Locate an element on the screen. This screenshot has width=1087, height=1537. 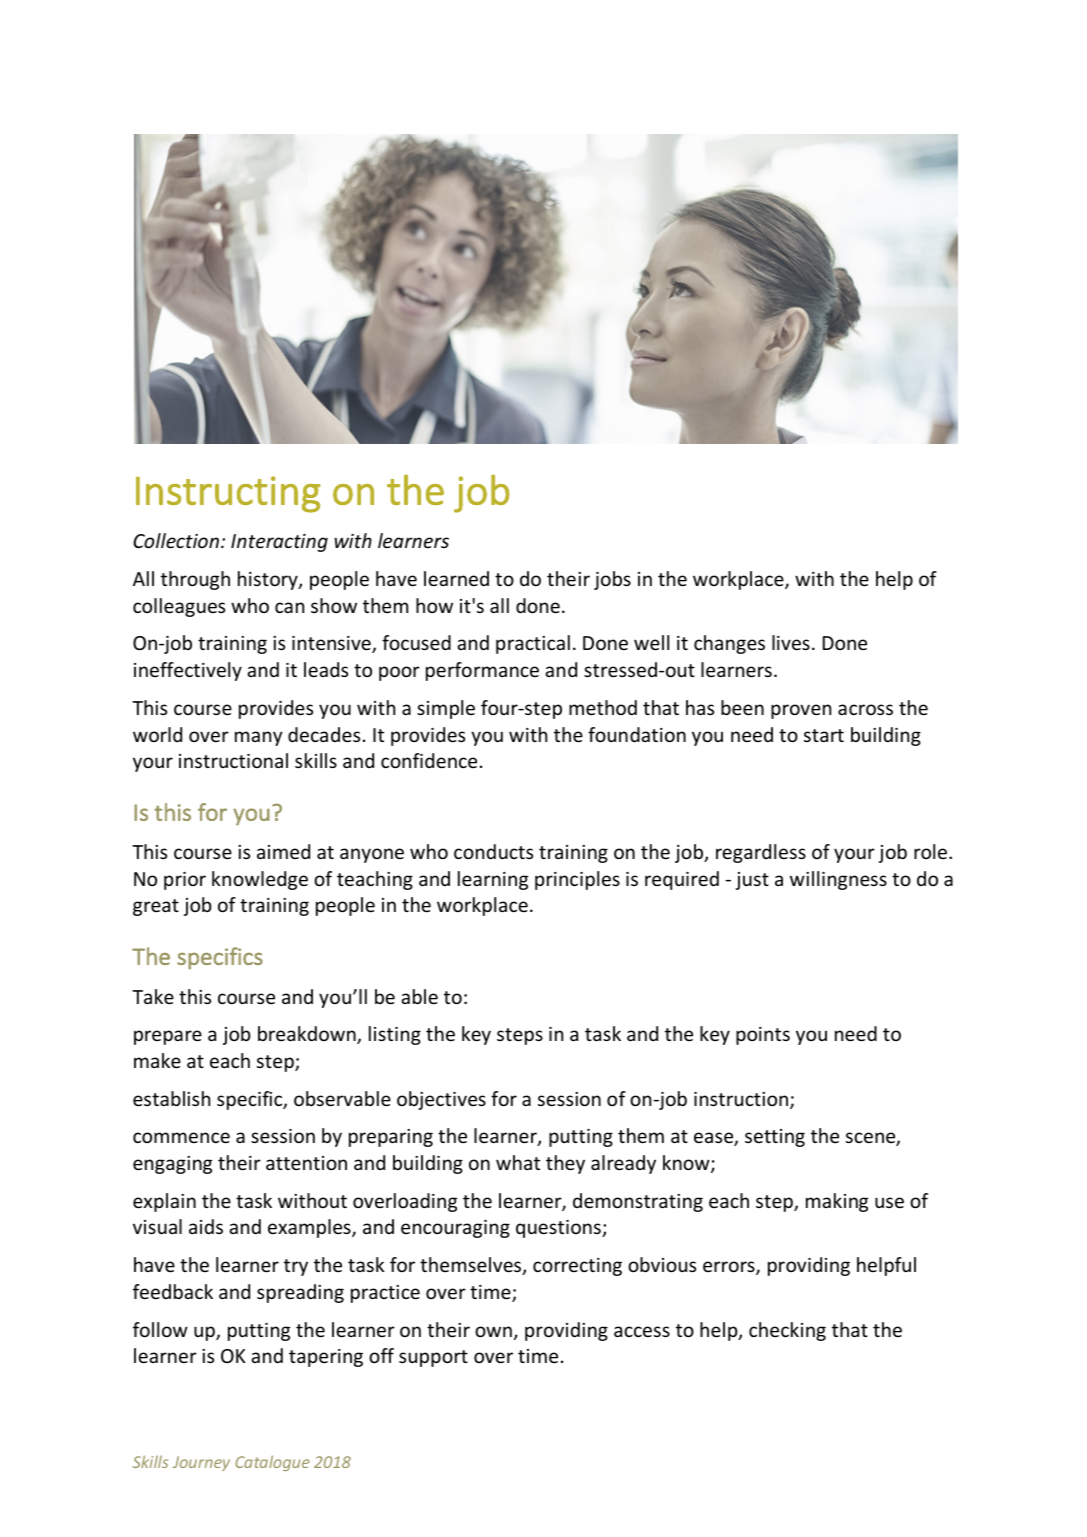
lives is located at coordinates (791, 642).
